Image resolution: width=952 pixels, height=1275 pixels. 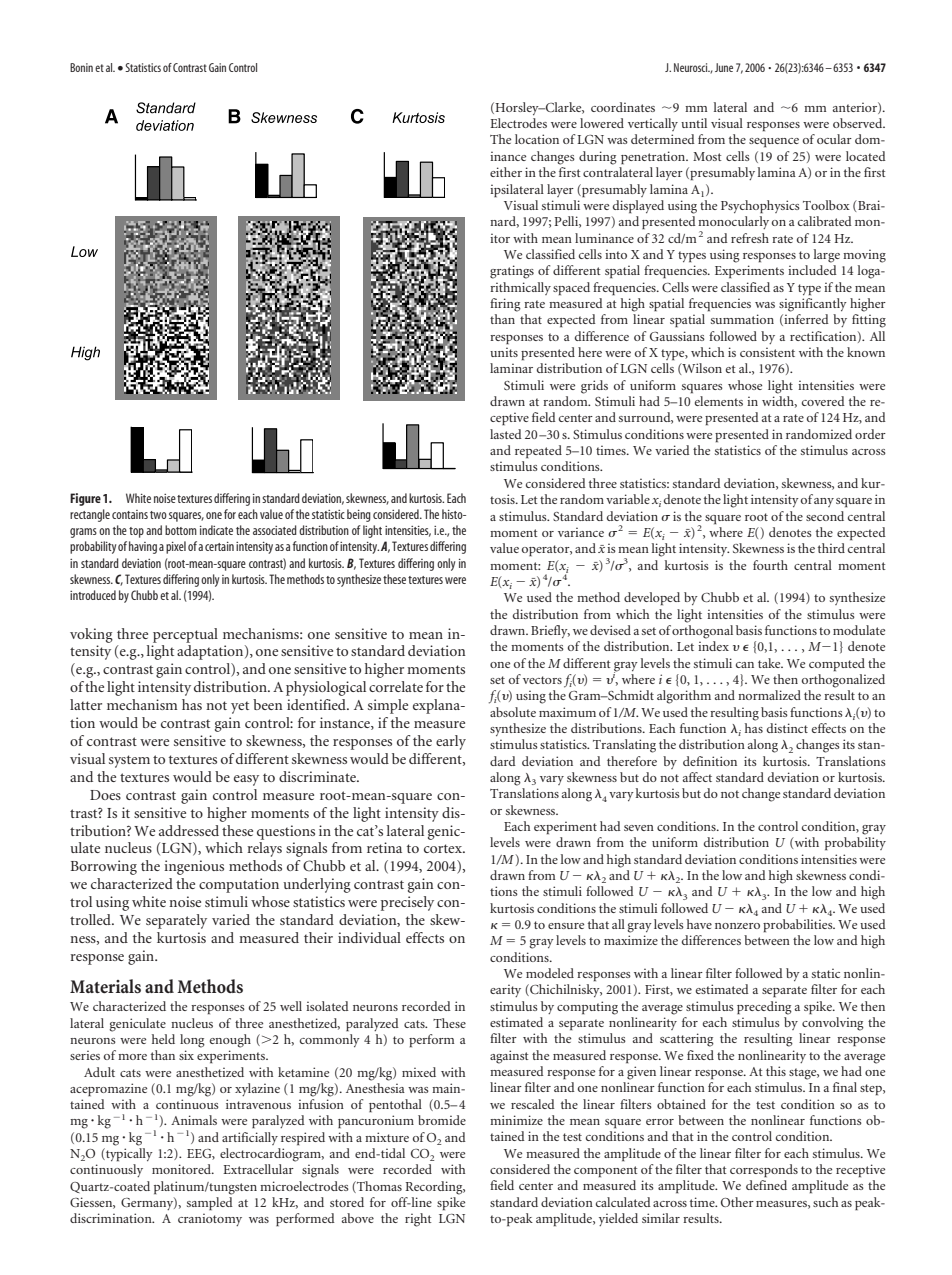 I want to click on Bonin, so click(x=81, y=67).
